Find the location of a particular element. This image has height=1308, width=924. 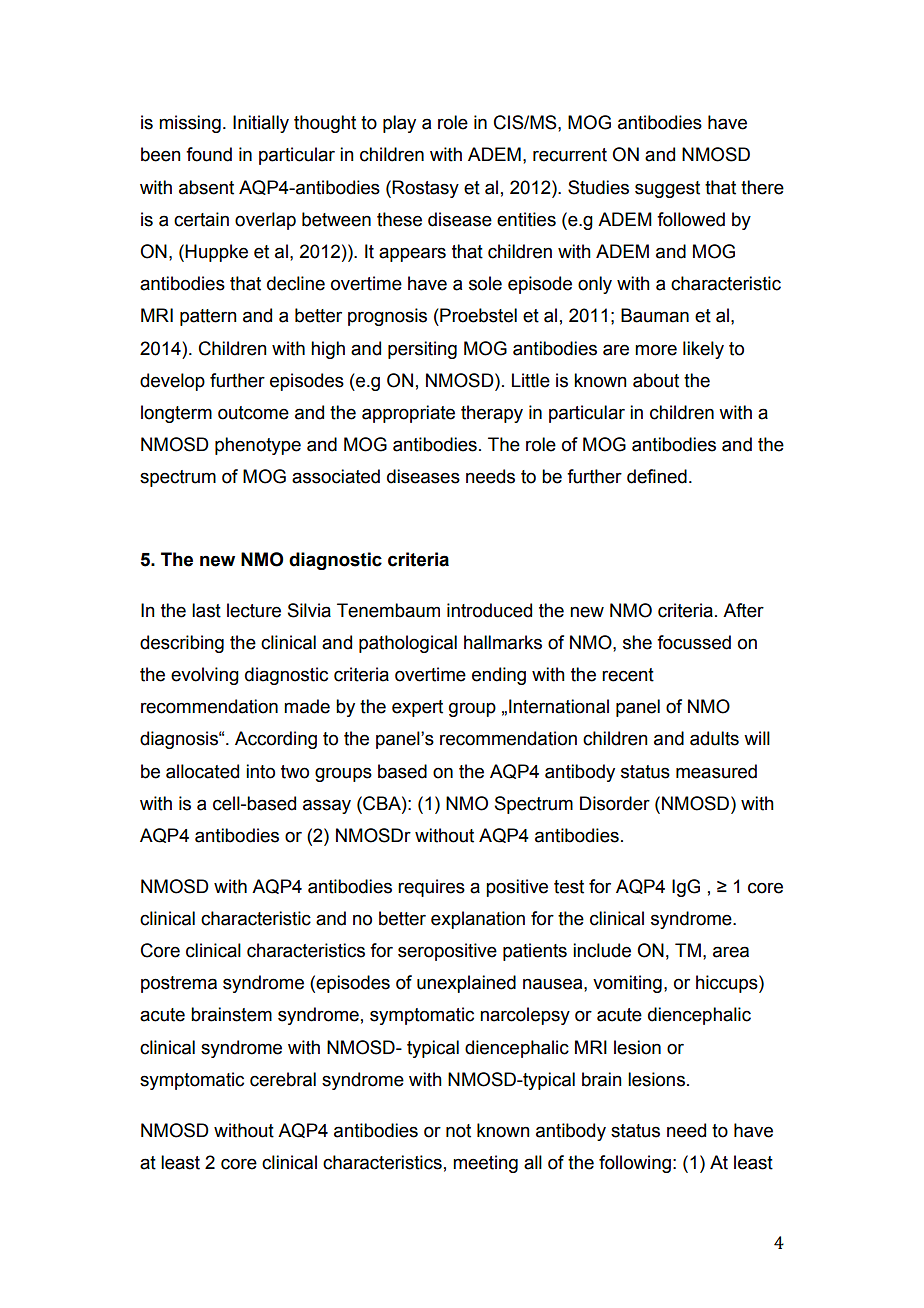

hallmarks is located at coordinates (503, 642).
